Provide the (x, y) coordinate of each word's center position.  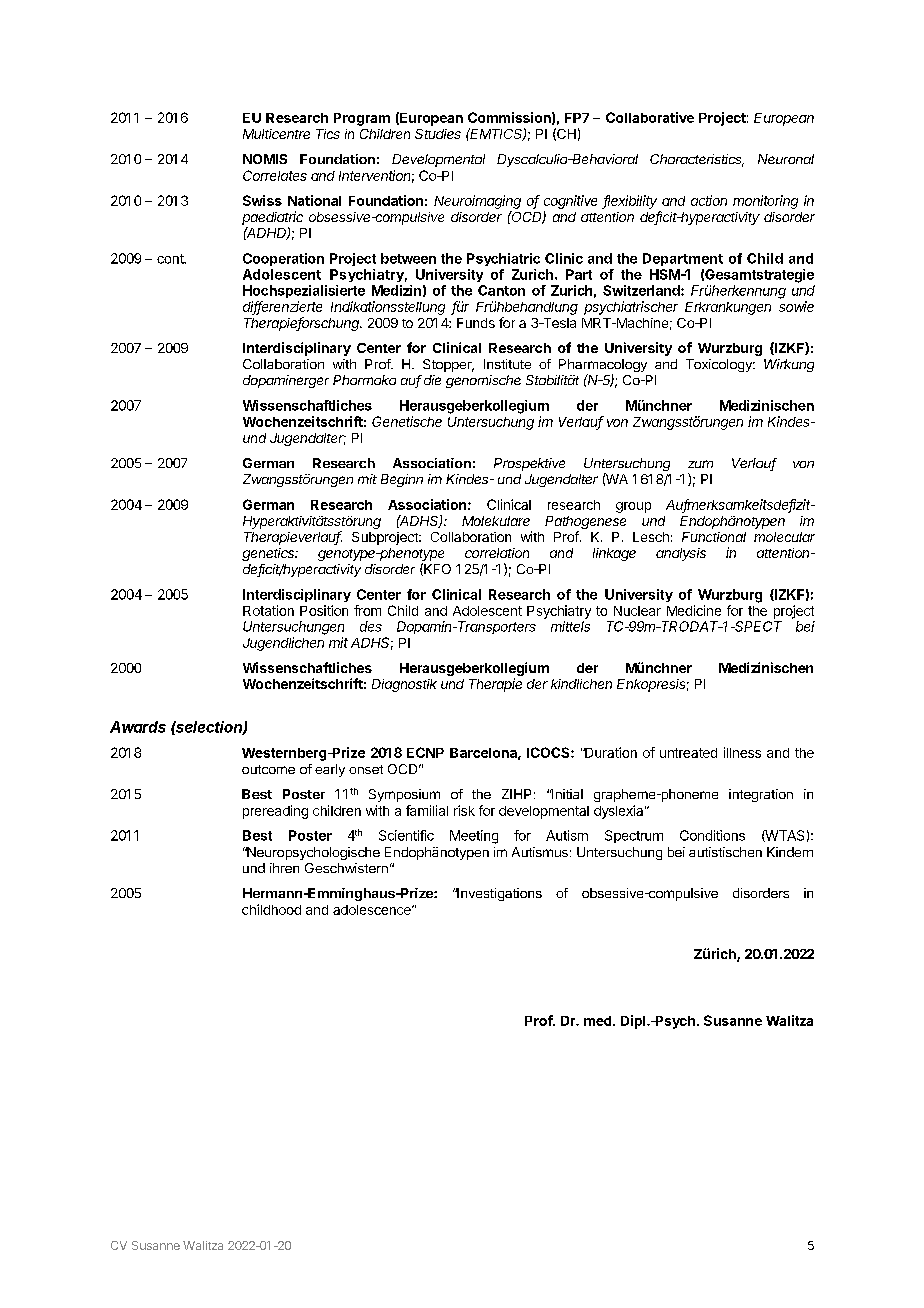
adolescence (373, 910)
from (367, 610)
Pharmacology (603, 367)
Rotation (268, 610)
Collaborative (650, 117)
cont (171, 259)
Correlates (275, 175)
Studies (438, 134)
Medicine (694, 610)
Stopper (448, 365)
